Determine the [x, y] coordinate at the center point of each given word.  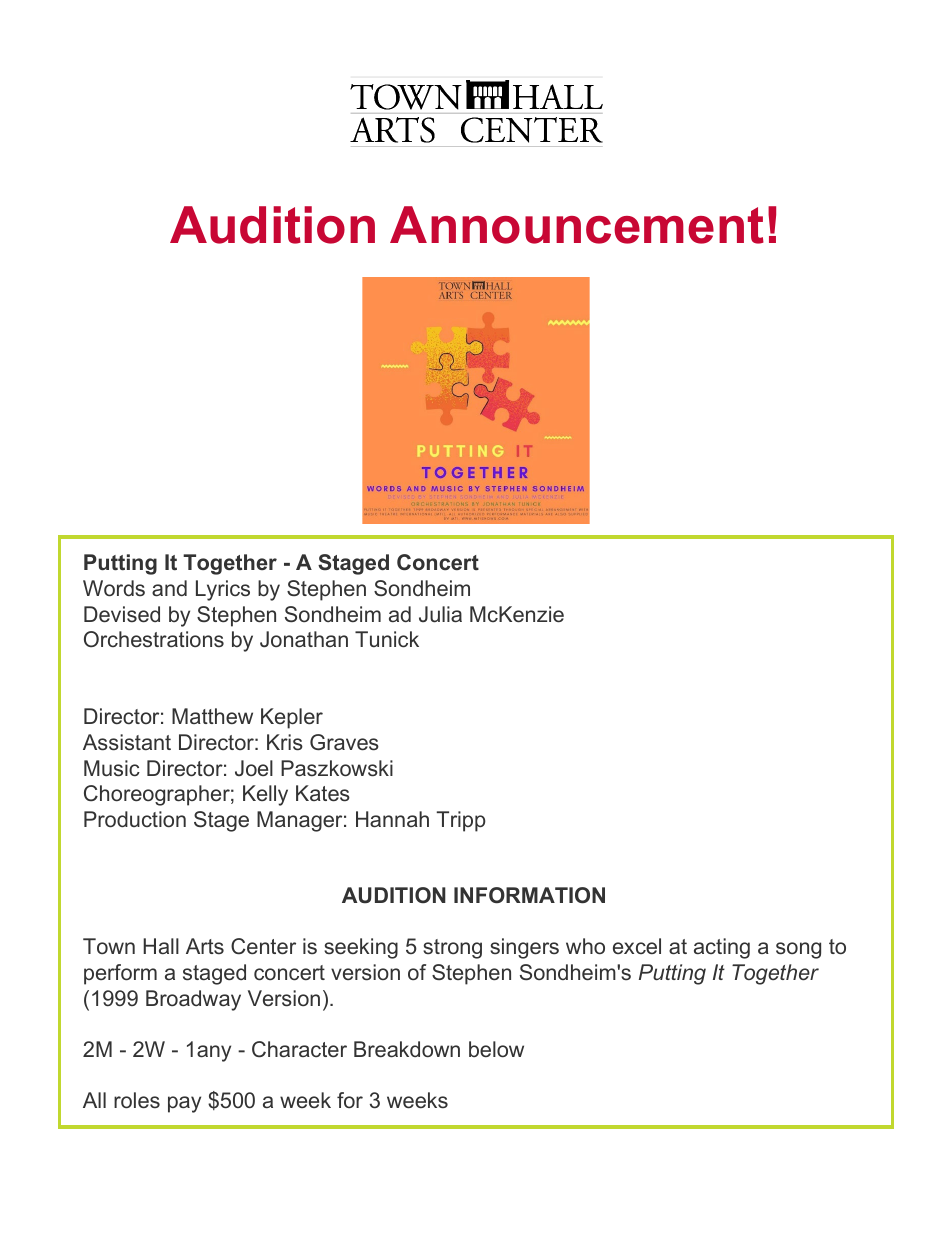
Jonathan [304, 639]
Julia [440, 614]
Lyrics [223, 590]
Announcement [577, 225]
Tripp [461, 821]
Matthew [212, 716]
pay [184, 1104]
